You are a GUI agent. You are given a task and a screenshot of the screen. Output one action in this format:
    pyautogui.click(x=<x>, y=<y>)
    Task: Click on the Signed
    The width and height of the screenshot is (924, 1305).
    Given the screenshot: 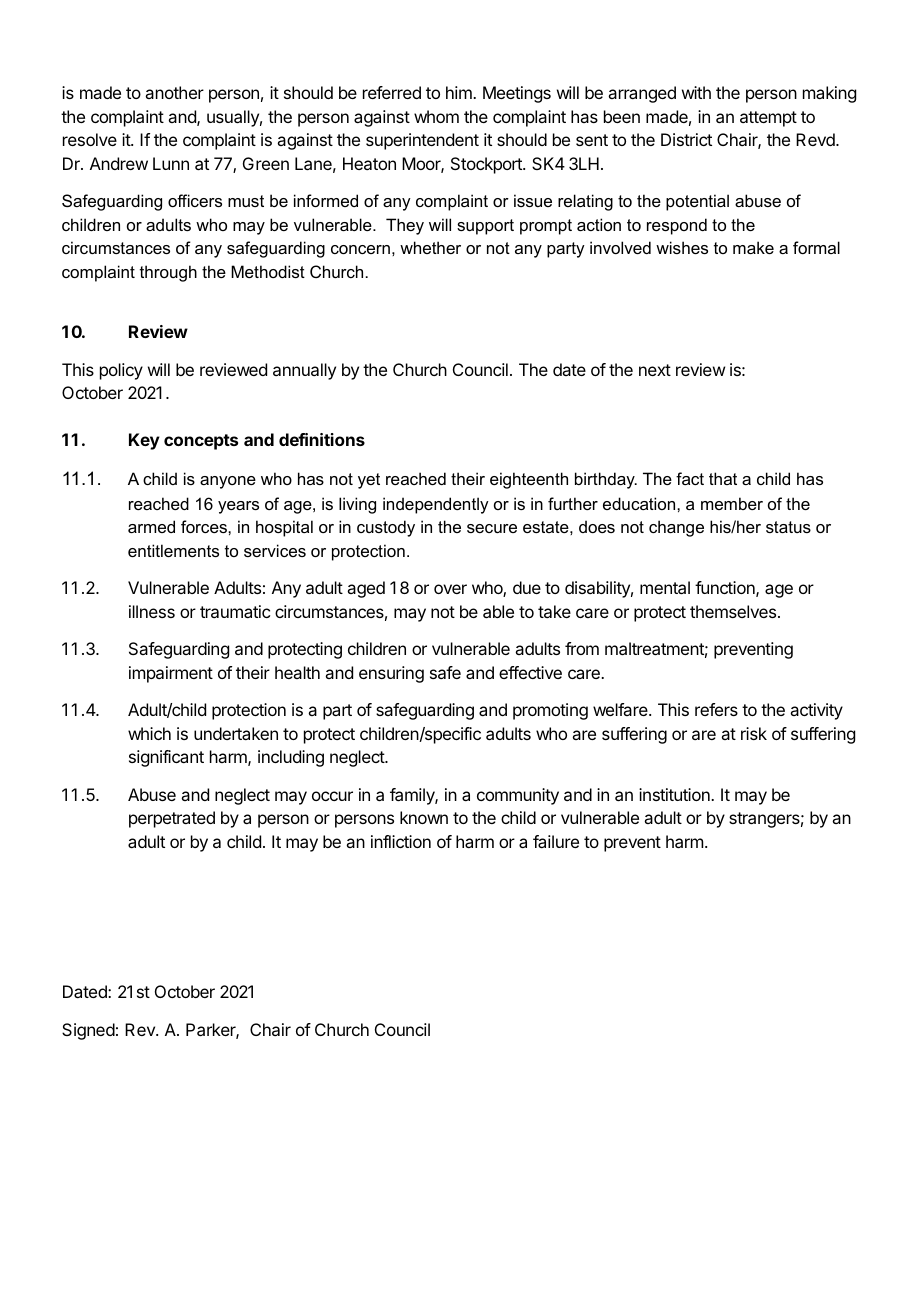 What is the action you would take?
    pyautogui.click(x=88, y=1031)
